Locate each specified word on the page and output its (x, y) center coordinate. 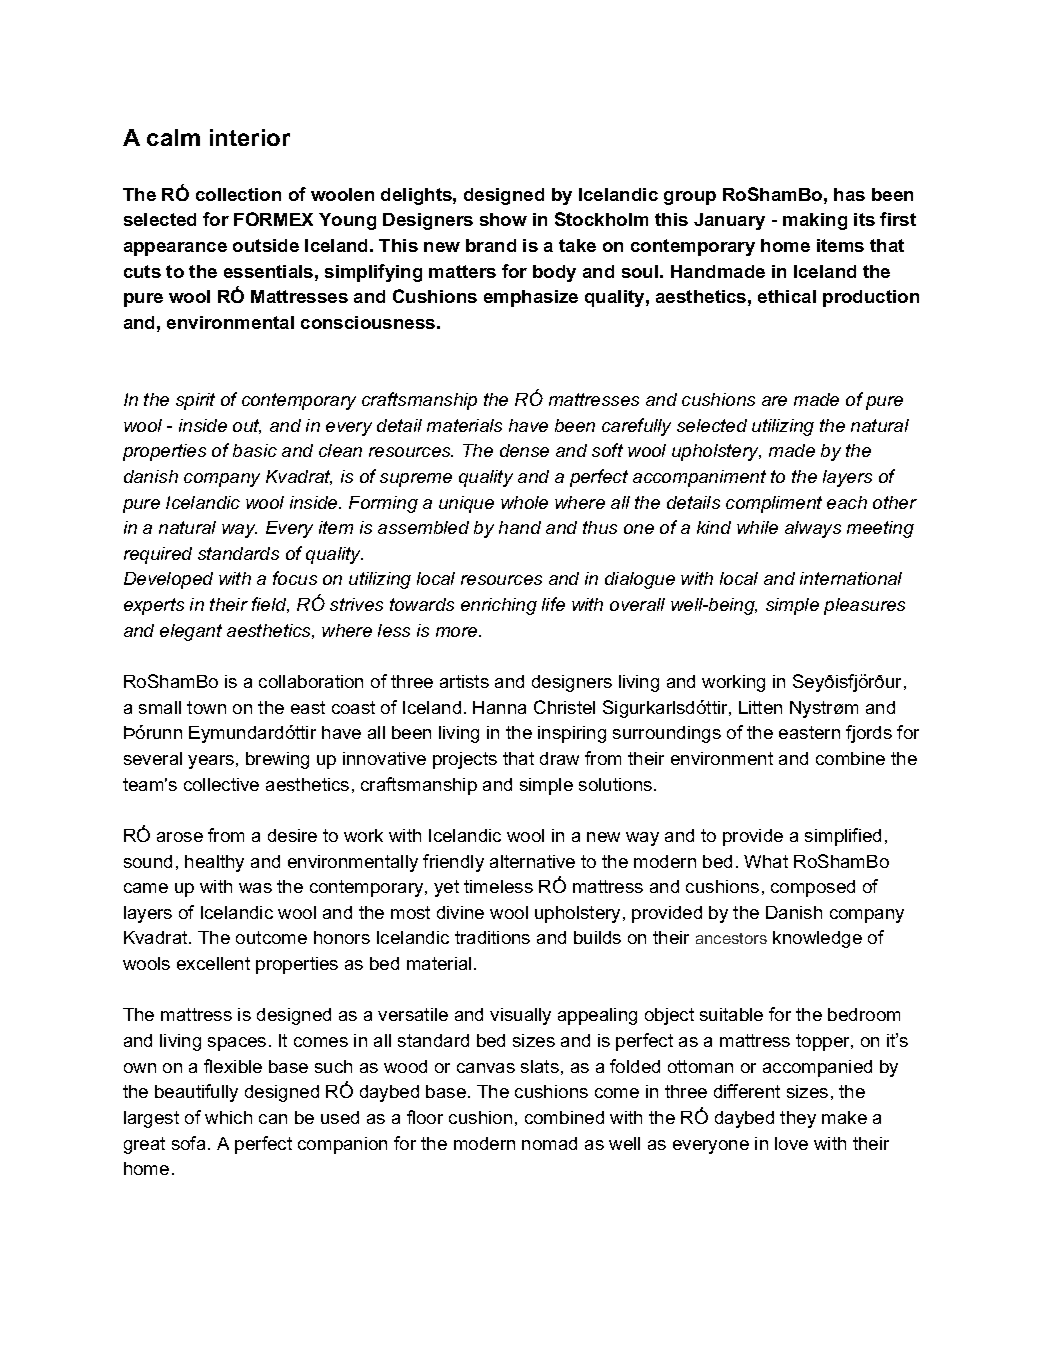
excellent (213, 963)
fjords (869, 734)
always (813, 529)
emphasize (531, 298)
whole (524, 502)
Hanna (499, 707)
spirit (195, 401)
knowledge (817, 939)
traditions (492, 937)
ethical (787, 296)
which (228, 1117)
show (503, 219)
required (158, 555)
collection (238, 194)
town (206, 707)
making (815, 221)
